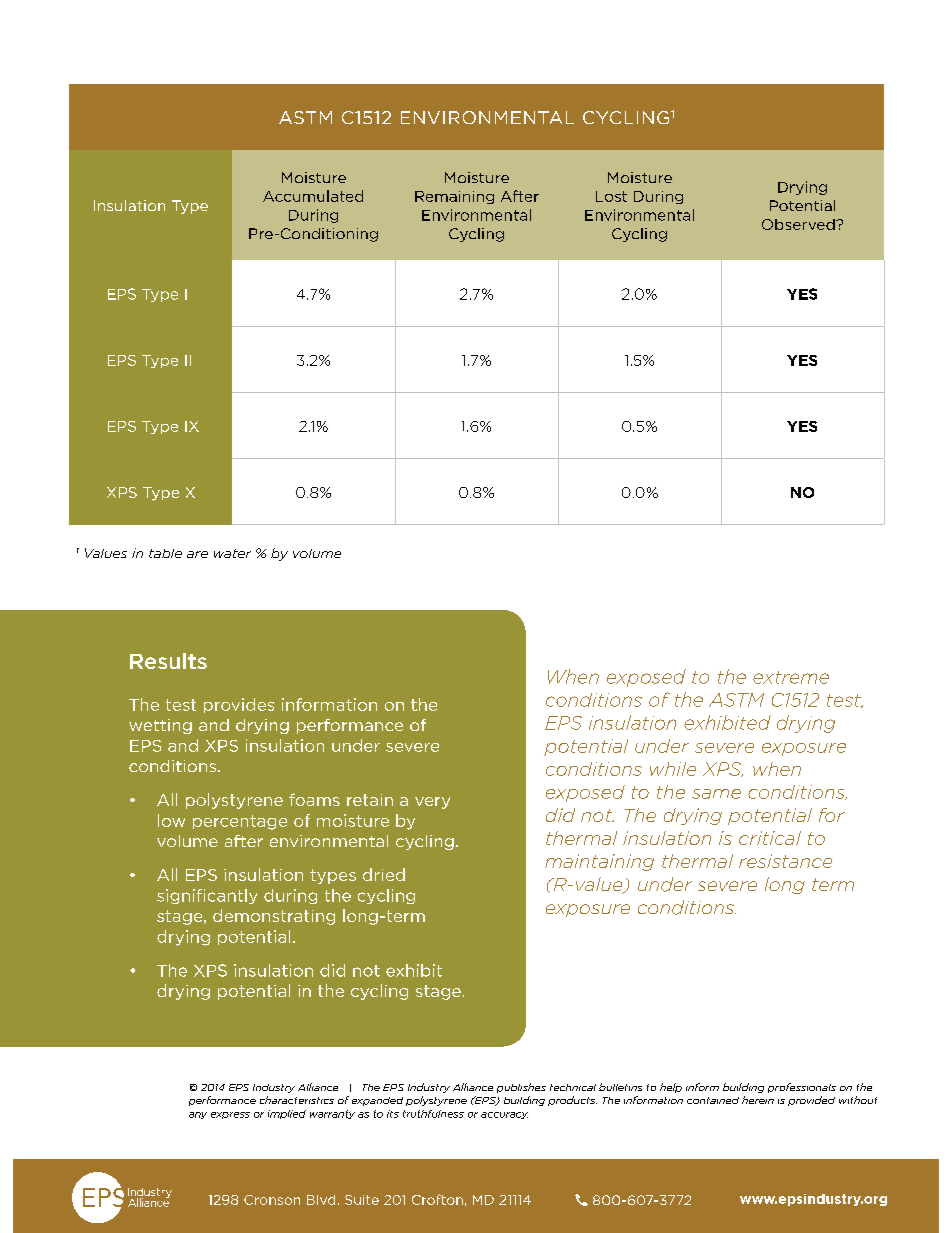 The image size is (952, 1233). Describe the element at coordinates (432, 803) in the screenshot. I see `very` at that location.
